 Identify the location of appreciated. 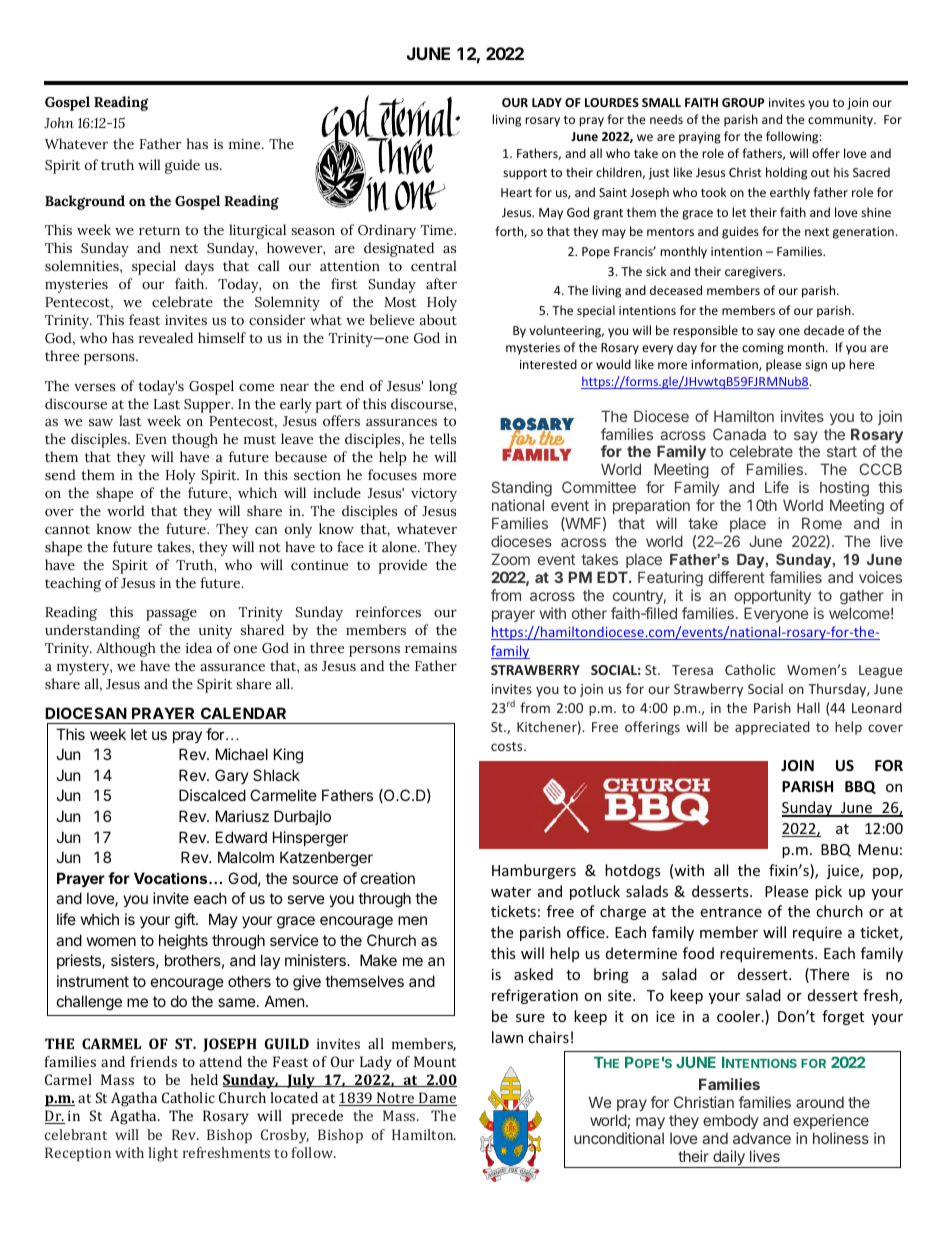
(772, 728).
